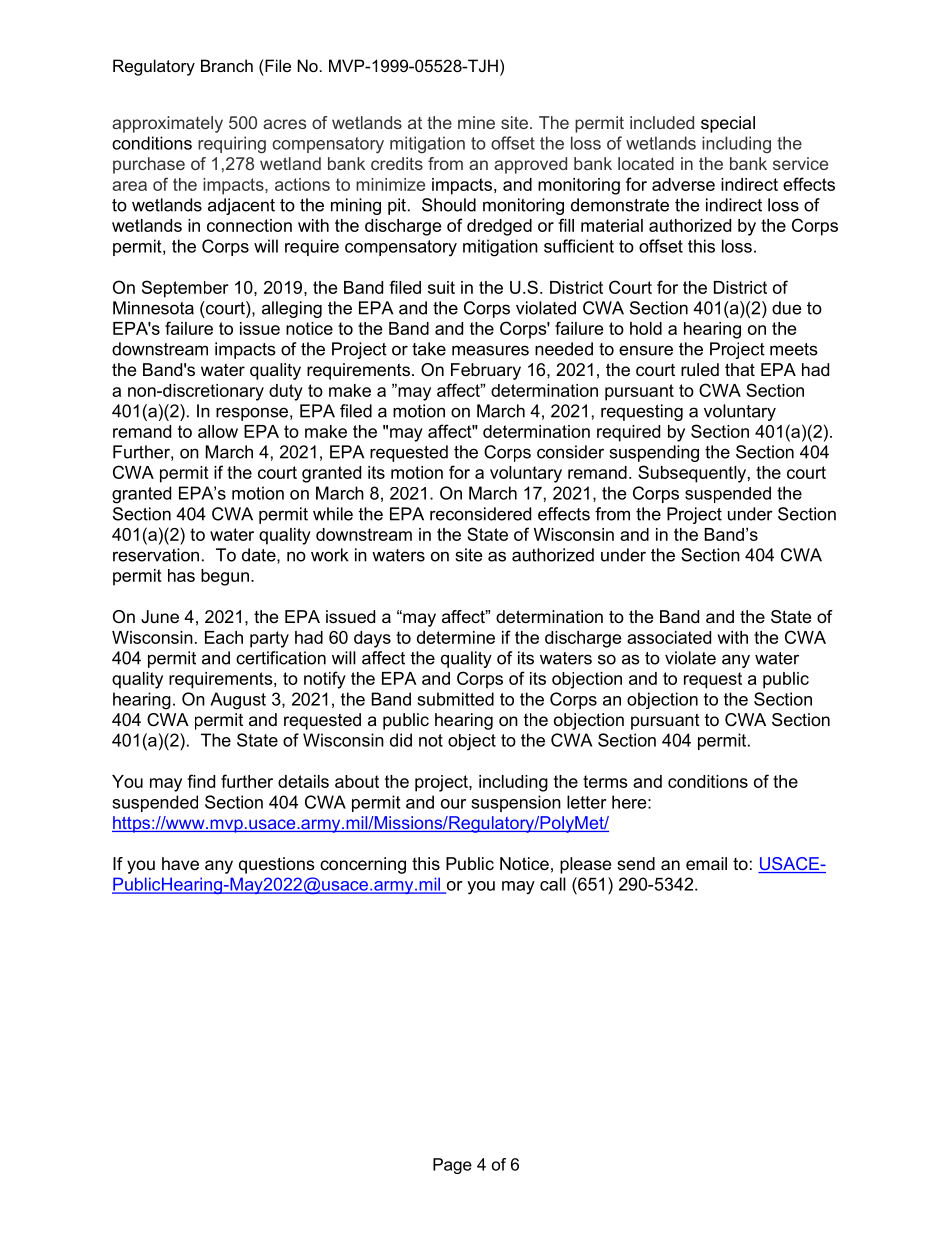  Describe the element at coordinates (201, 781) in the screenshot. I see `find` at that location.
